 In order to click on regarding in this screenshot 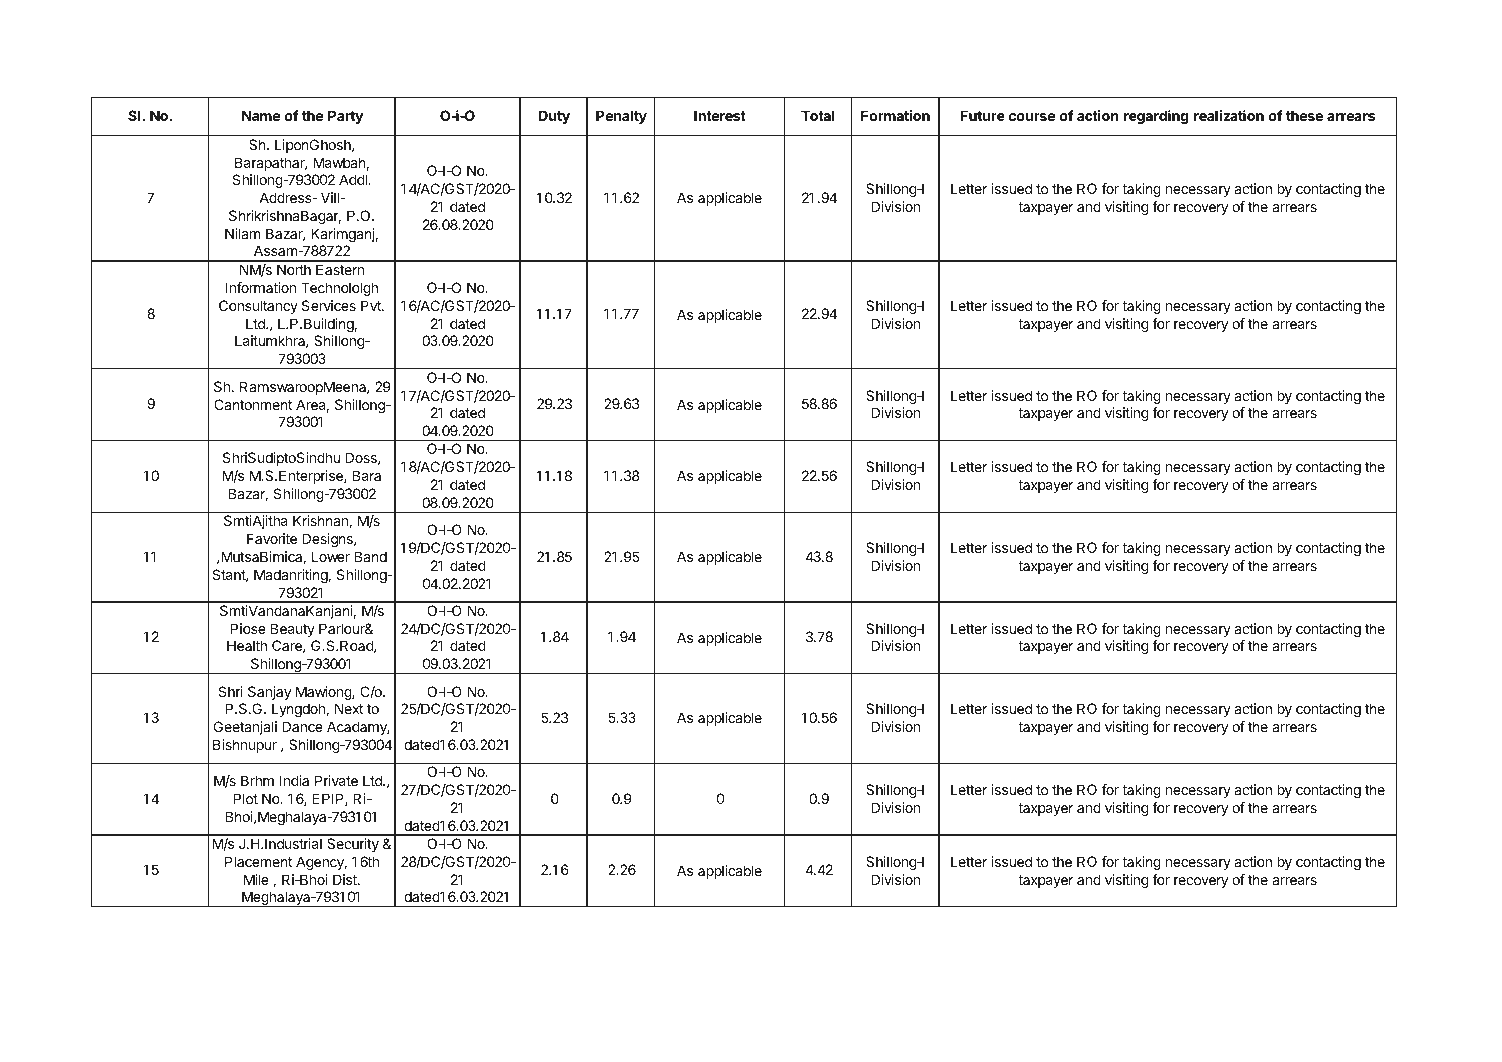, I will do `click(1156, 117)`.
